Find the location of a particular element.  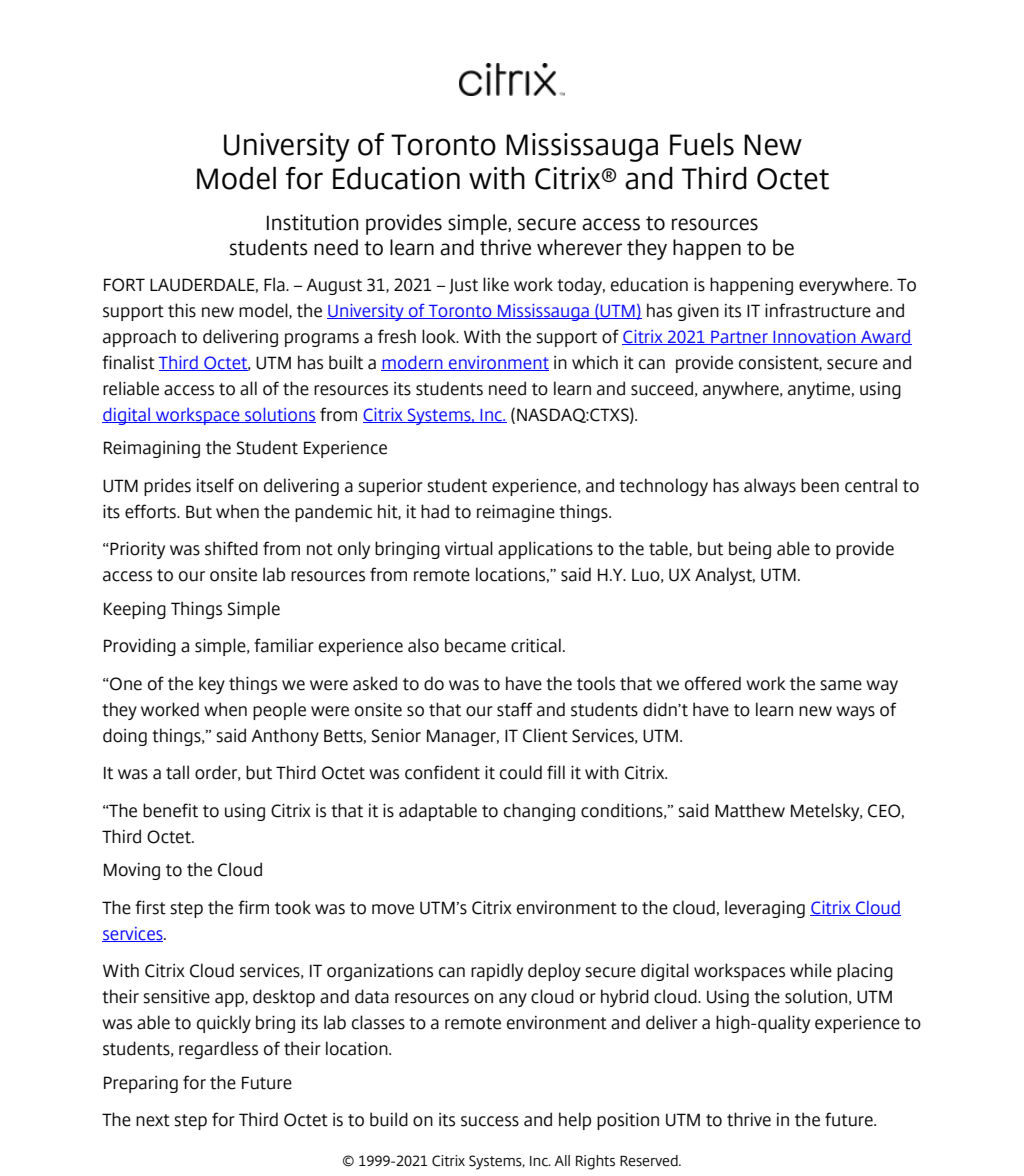

same is located at coordinates (841, 685).
